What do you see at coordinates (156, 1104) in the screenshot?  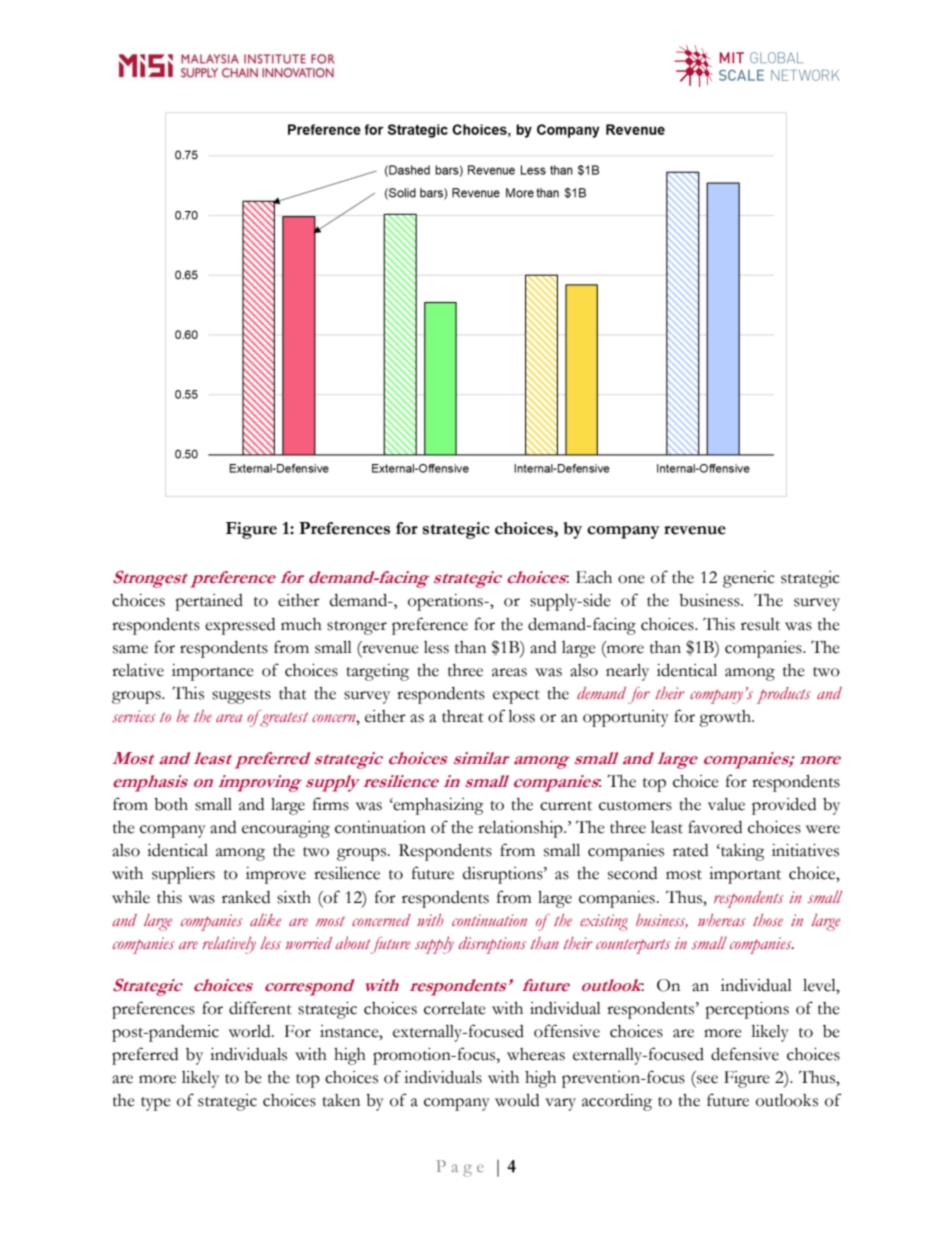 I see `type` at bounding box center [156, 1104].
